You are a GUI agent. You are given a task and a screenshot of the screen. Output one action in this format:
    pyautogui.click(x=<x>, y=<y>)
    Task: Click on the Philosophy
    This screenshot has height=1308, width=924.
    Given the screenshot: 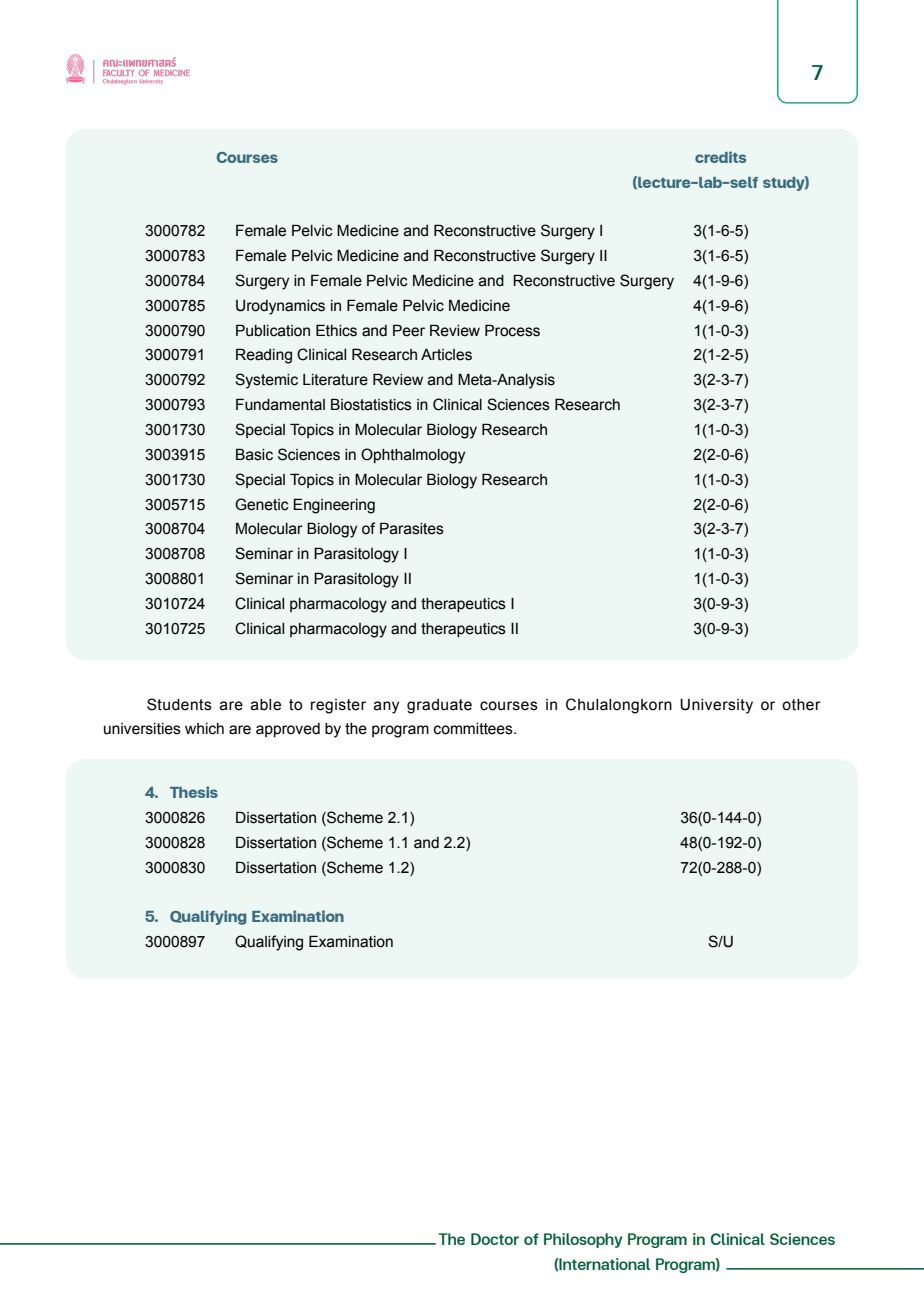 What is the action you would take?
    pyautogui.click(x=583, y=1240)
